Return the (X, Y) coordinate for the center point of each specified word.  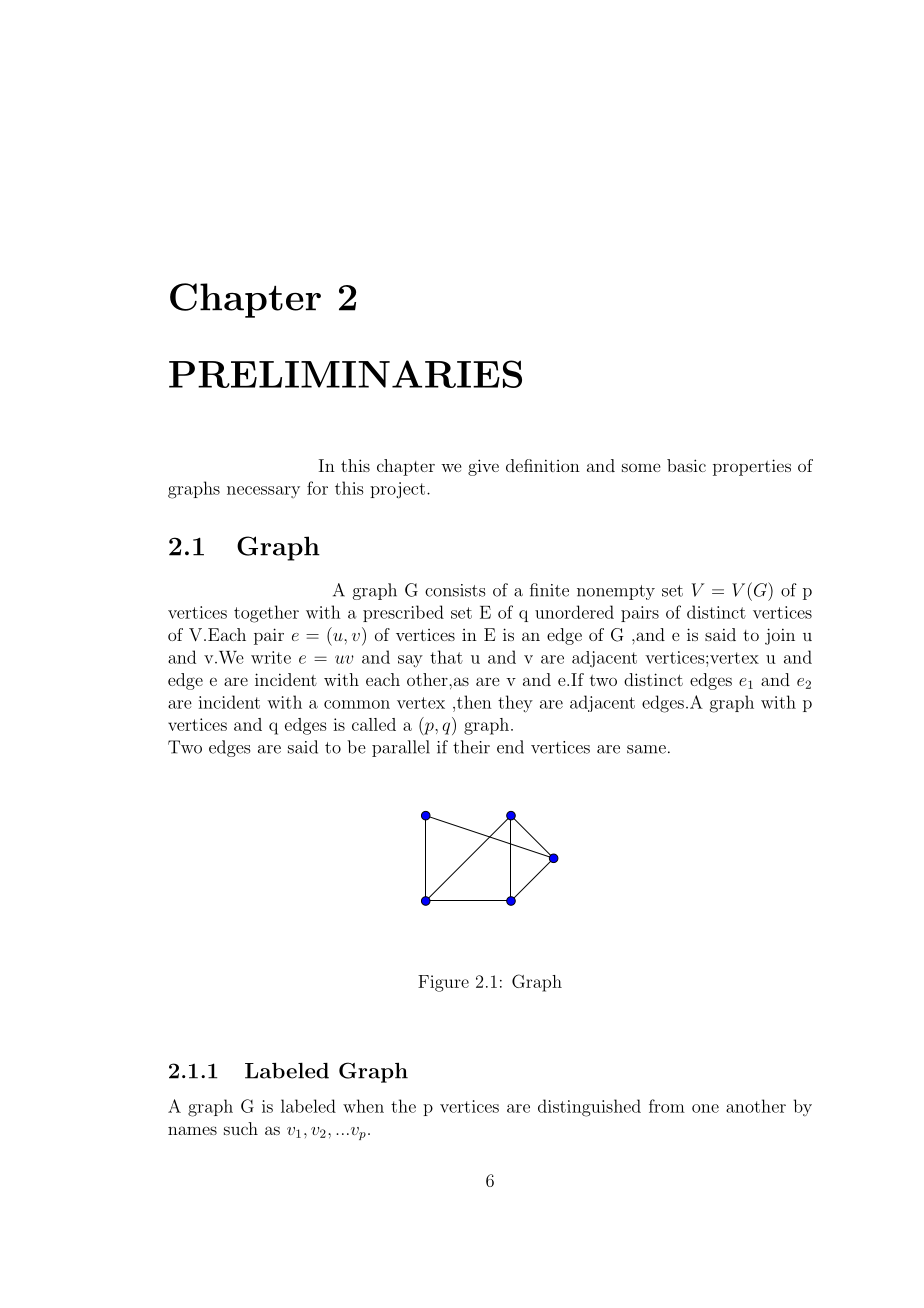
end (510, 747)
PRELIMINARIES (345, 374)
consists (455, 590)
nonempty (616, 592)
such (241, 1128)
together (266, 614)
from (667, 1106)
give (483, 467)
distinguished (589, 1108)
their (471, 747)
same (646, 749)
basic (686, 465)
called (374, 724)
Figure (443, 983)
